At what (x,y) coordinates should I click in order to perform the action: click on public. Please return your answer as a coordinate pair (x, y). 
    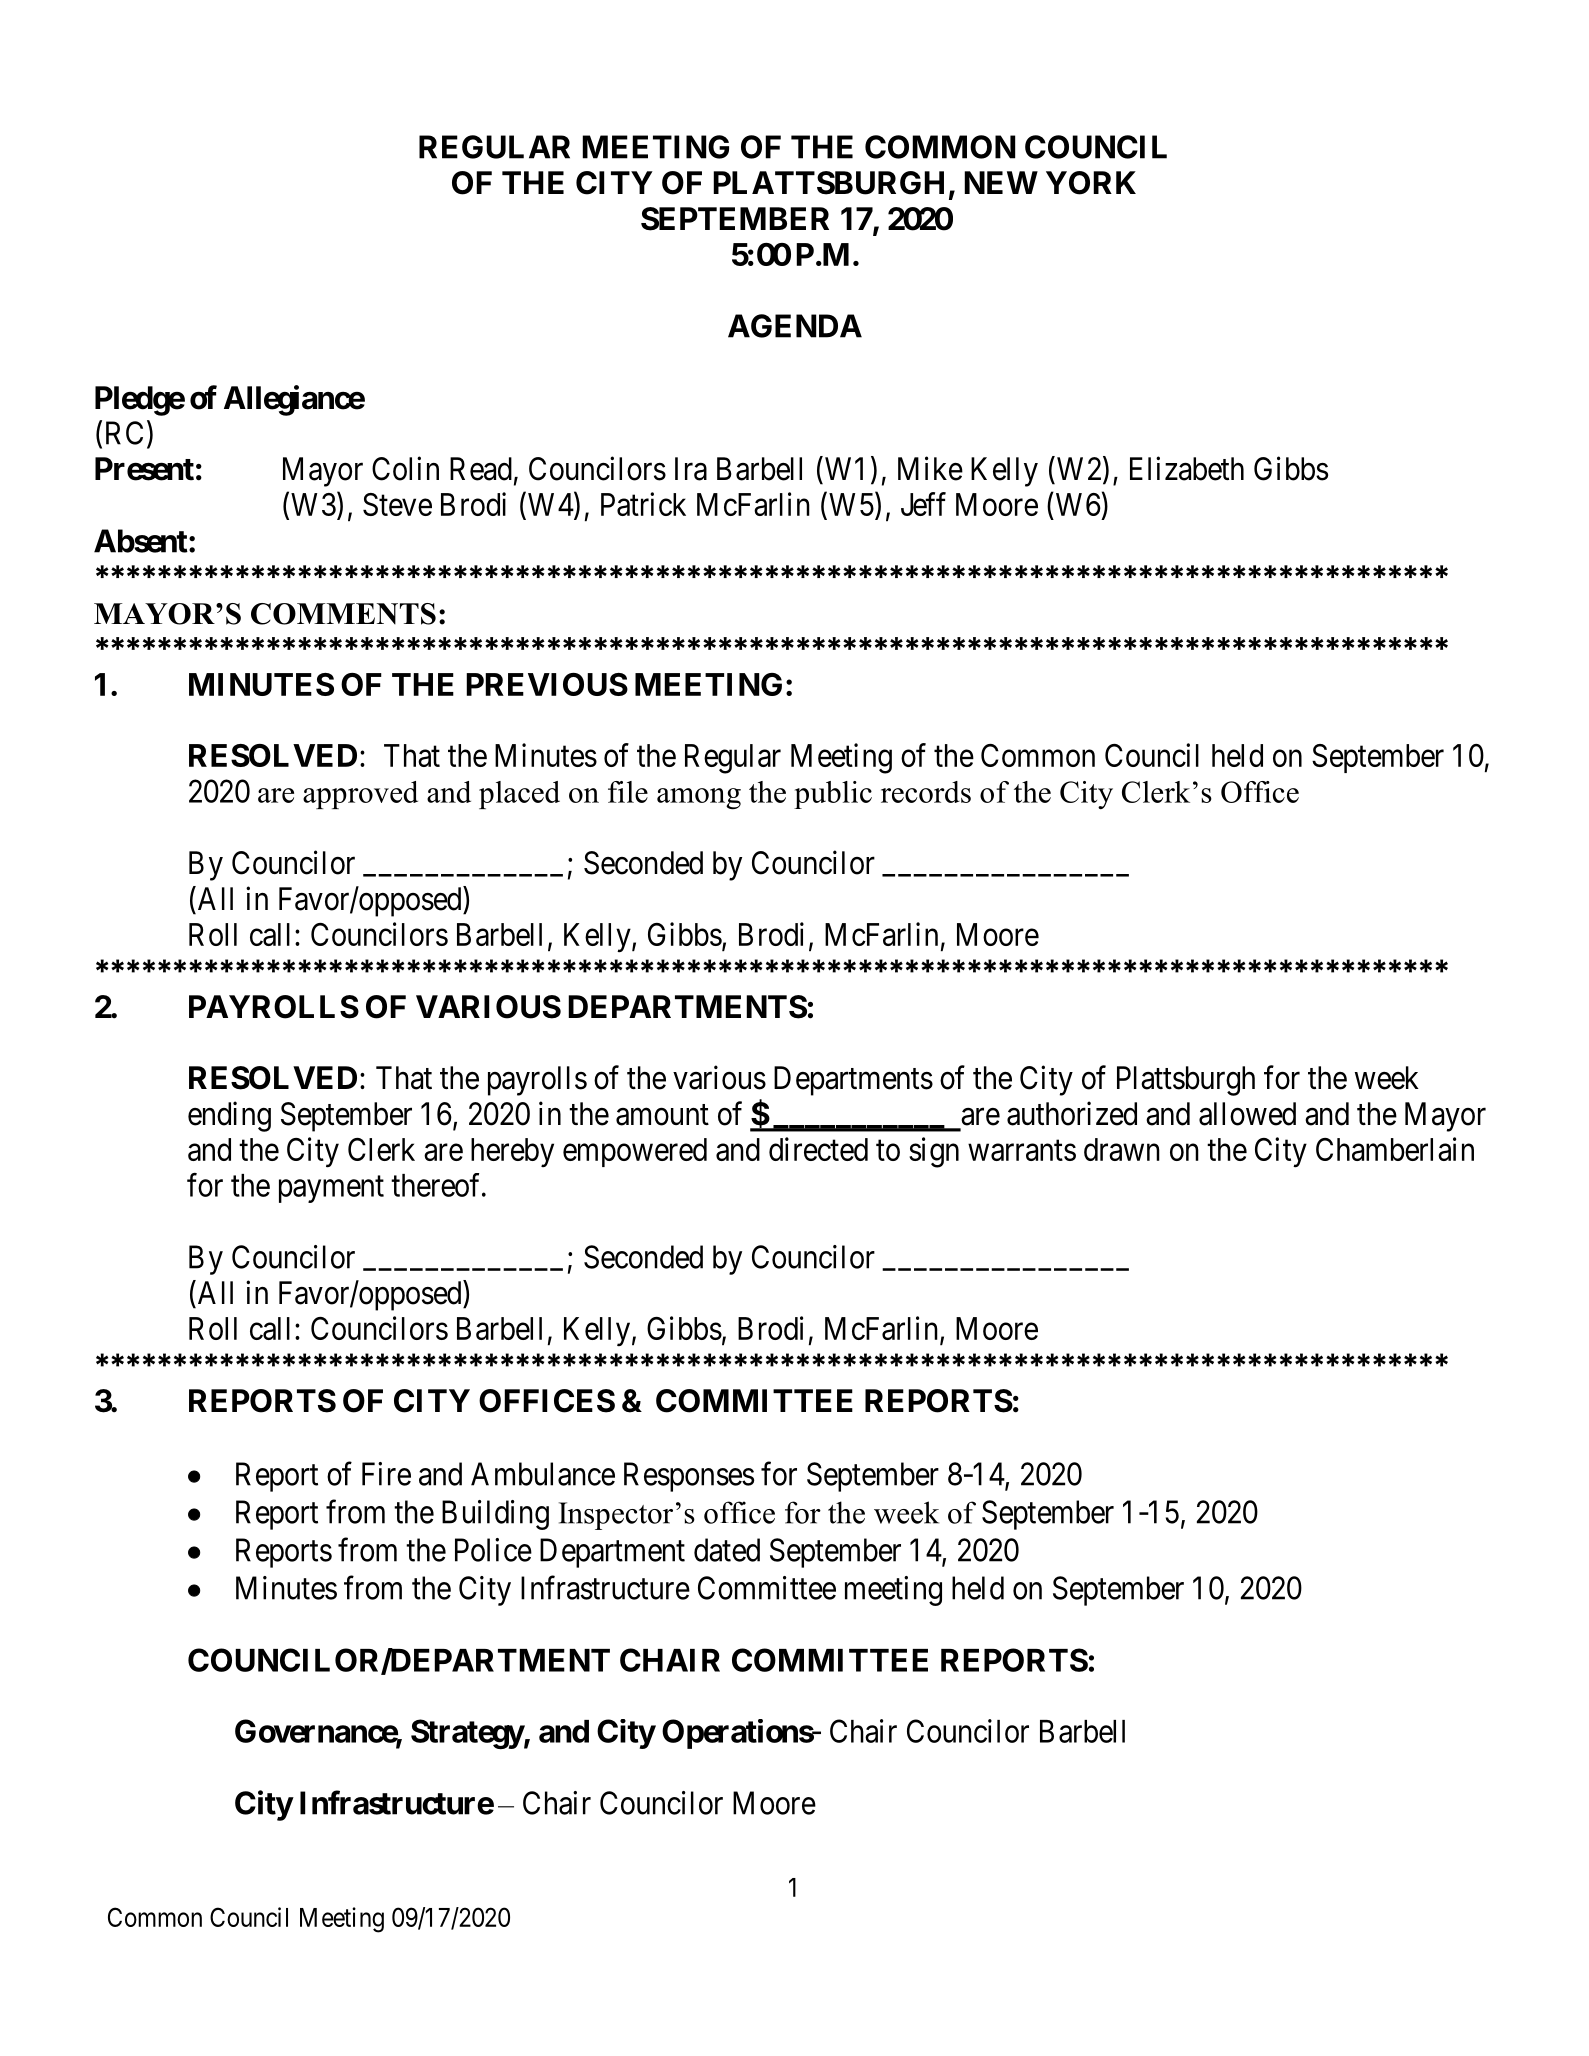
    Looking at the image, I should click on (833, 795).
